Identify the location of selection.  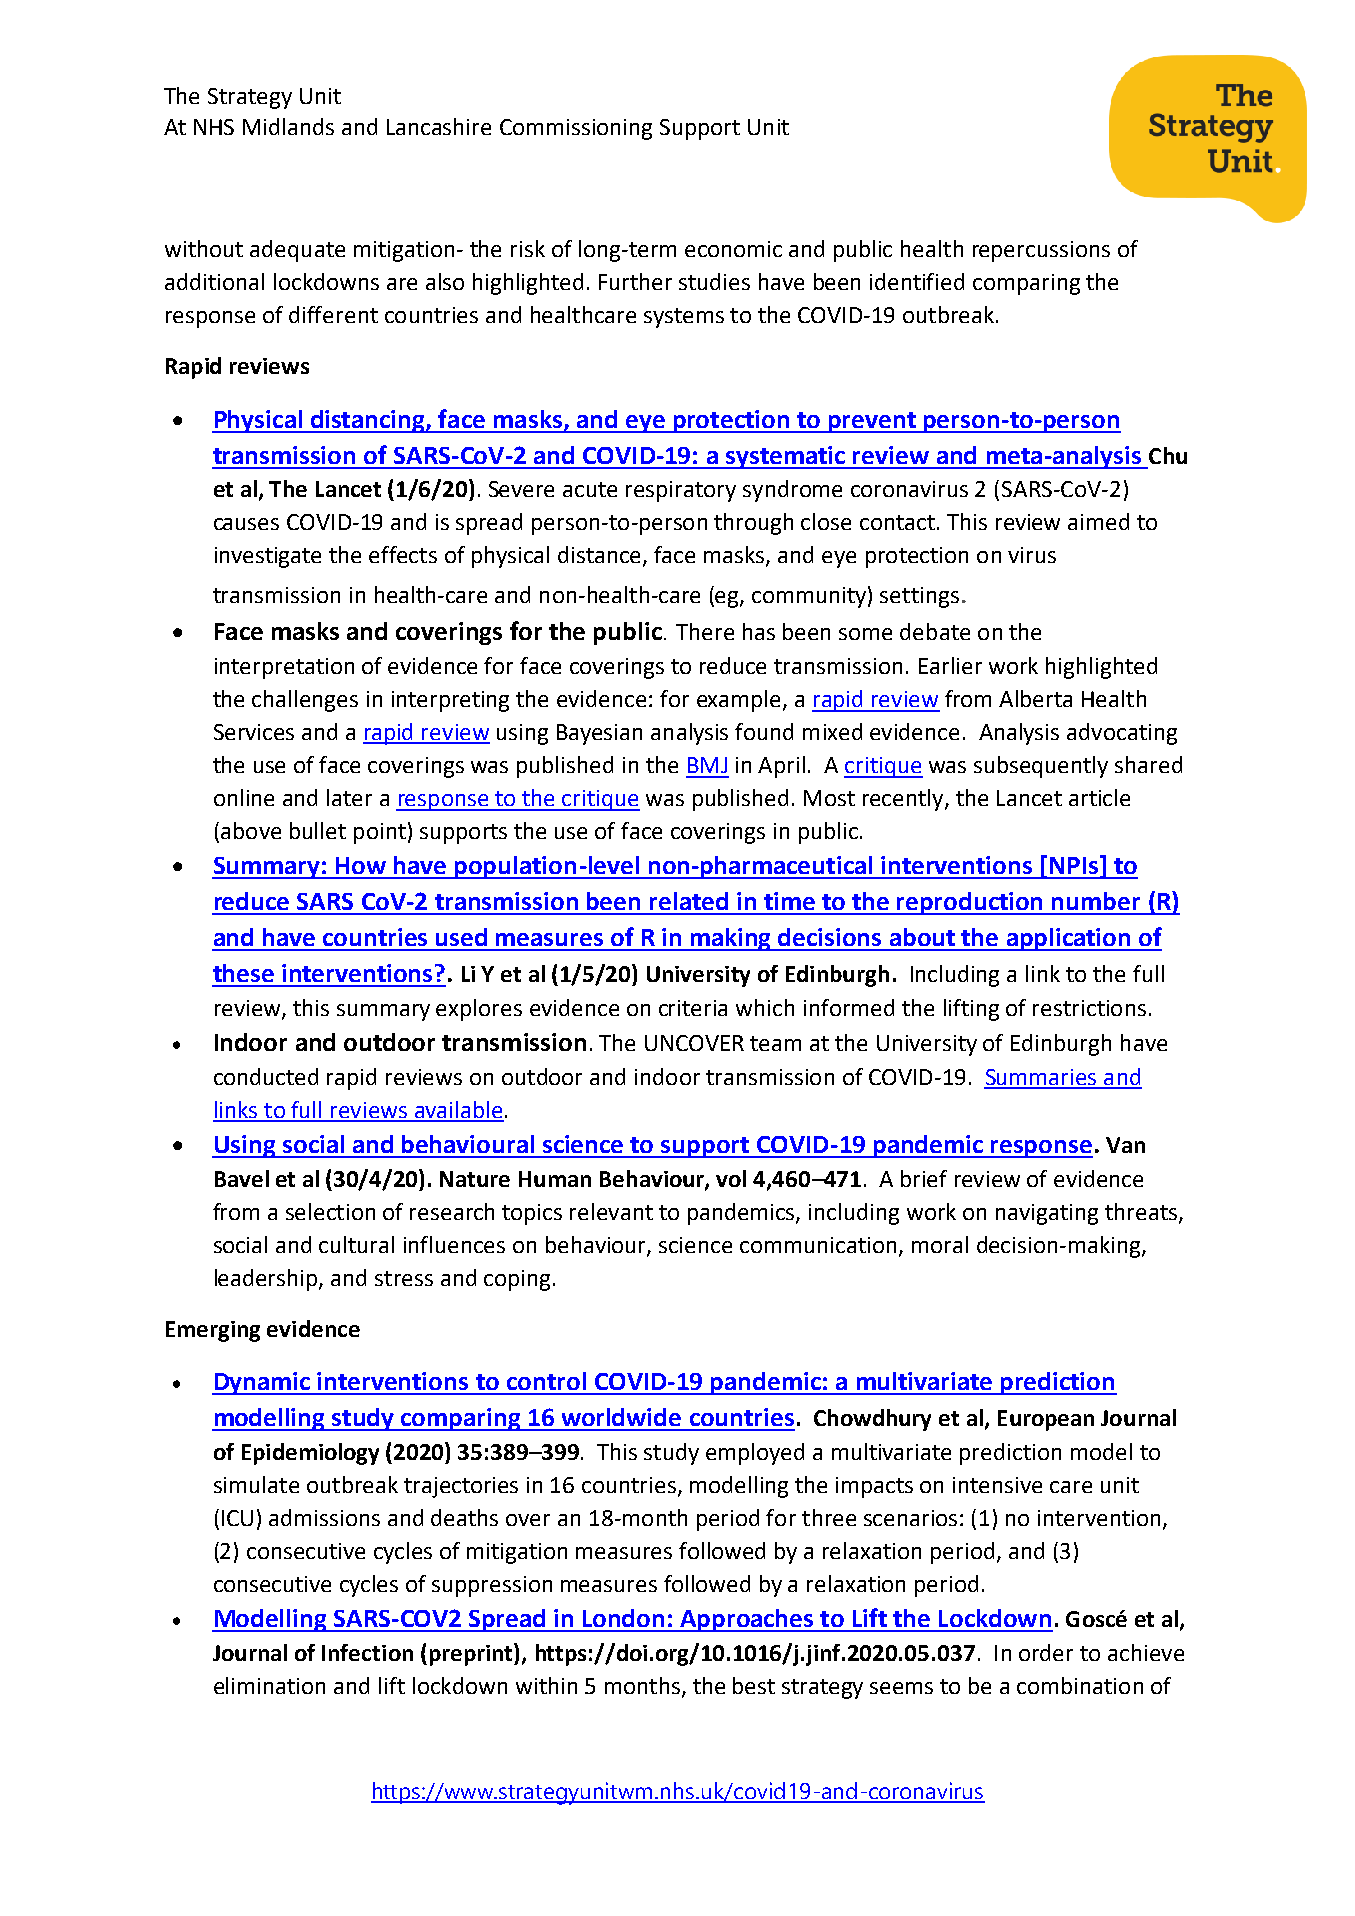
(330, 1211).
